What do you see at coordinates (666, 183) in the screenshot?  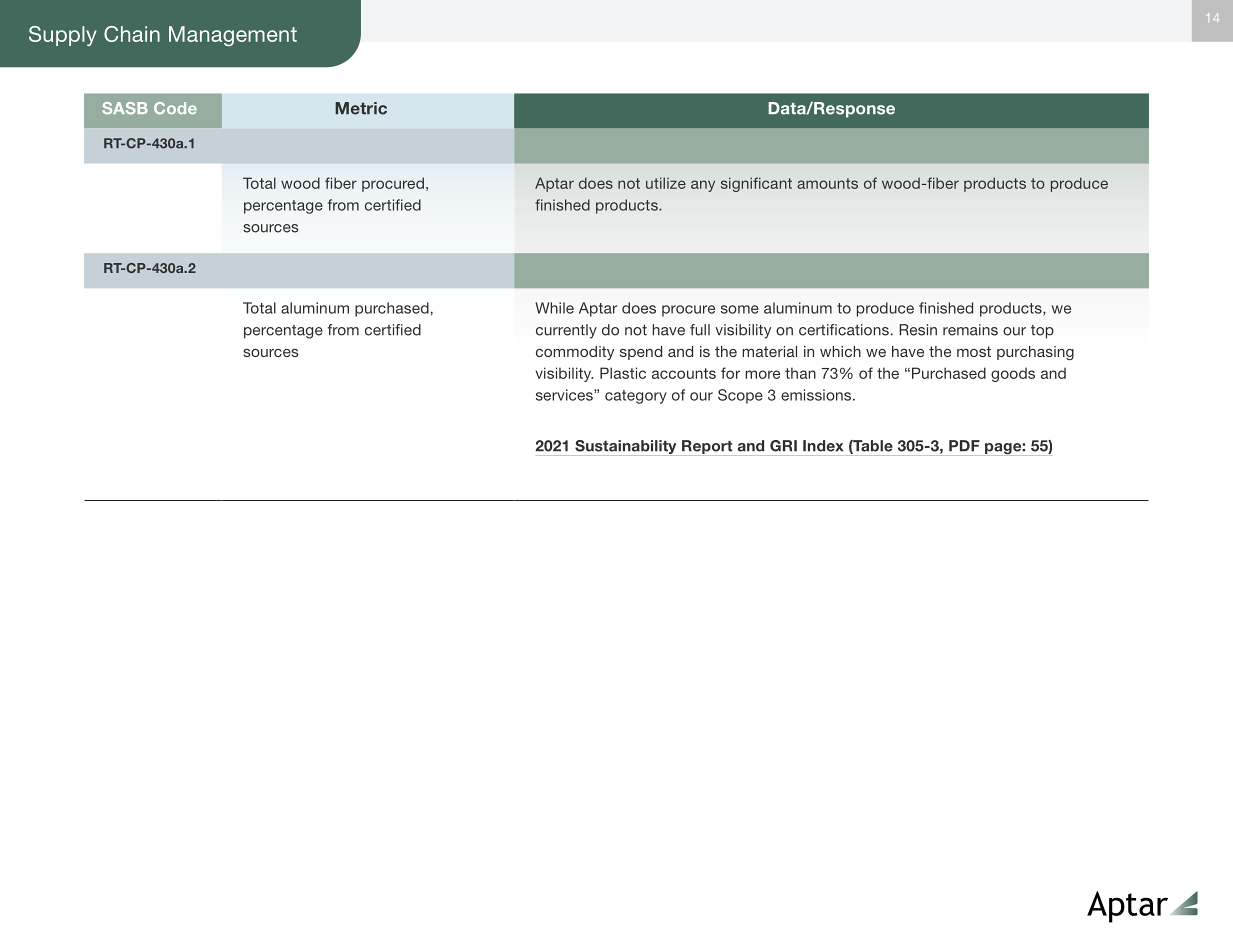 I see `utilize` at bounding box center [666, 183].
